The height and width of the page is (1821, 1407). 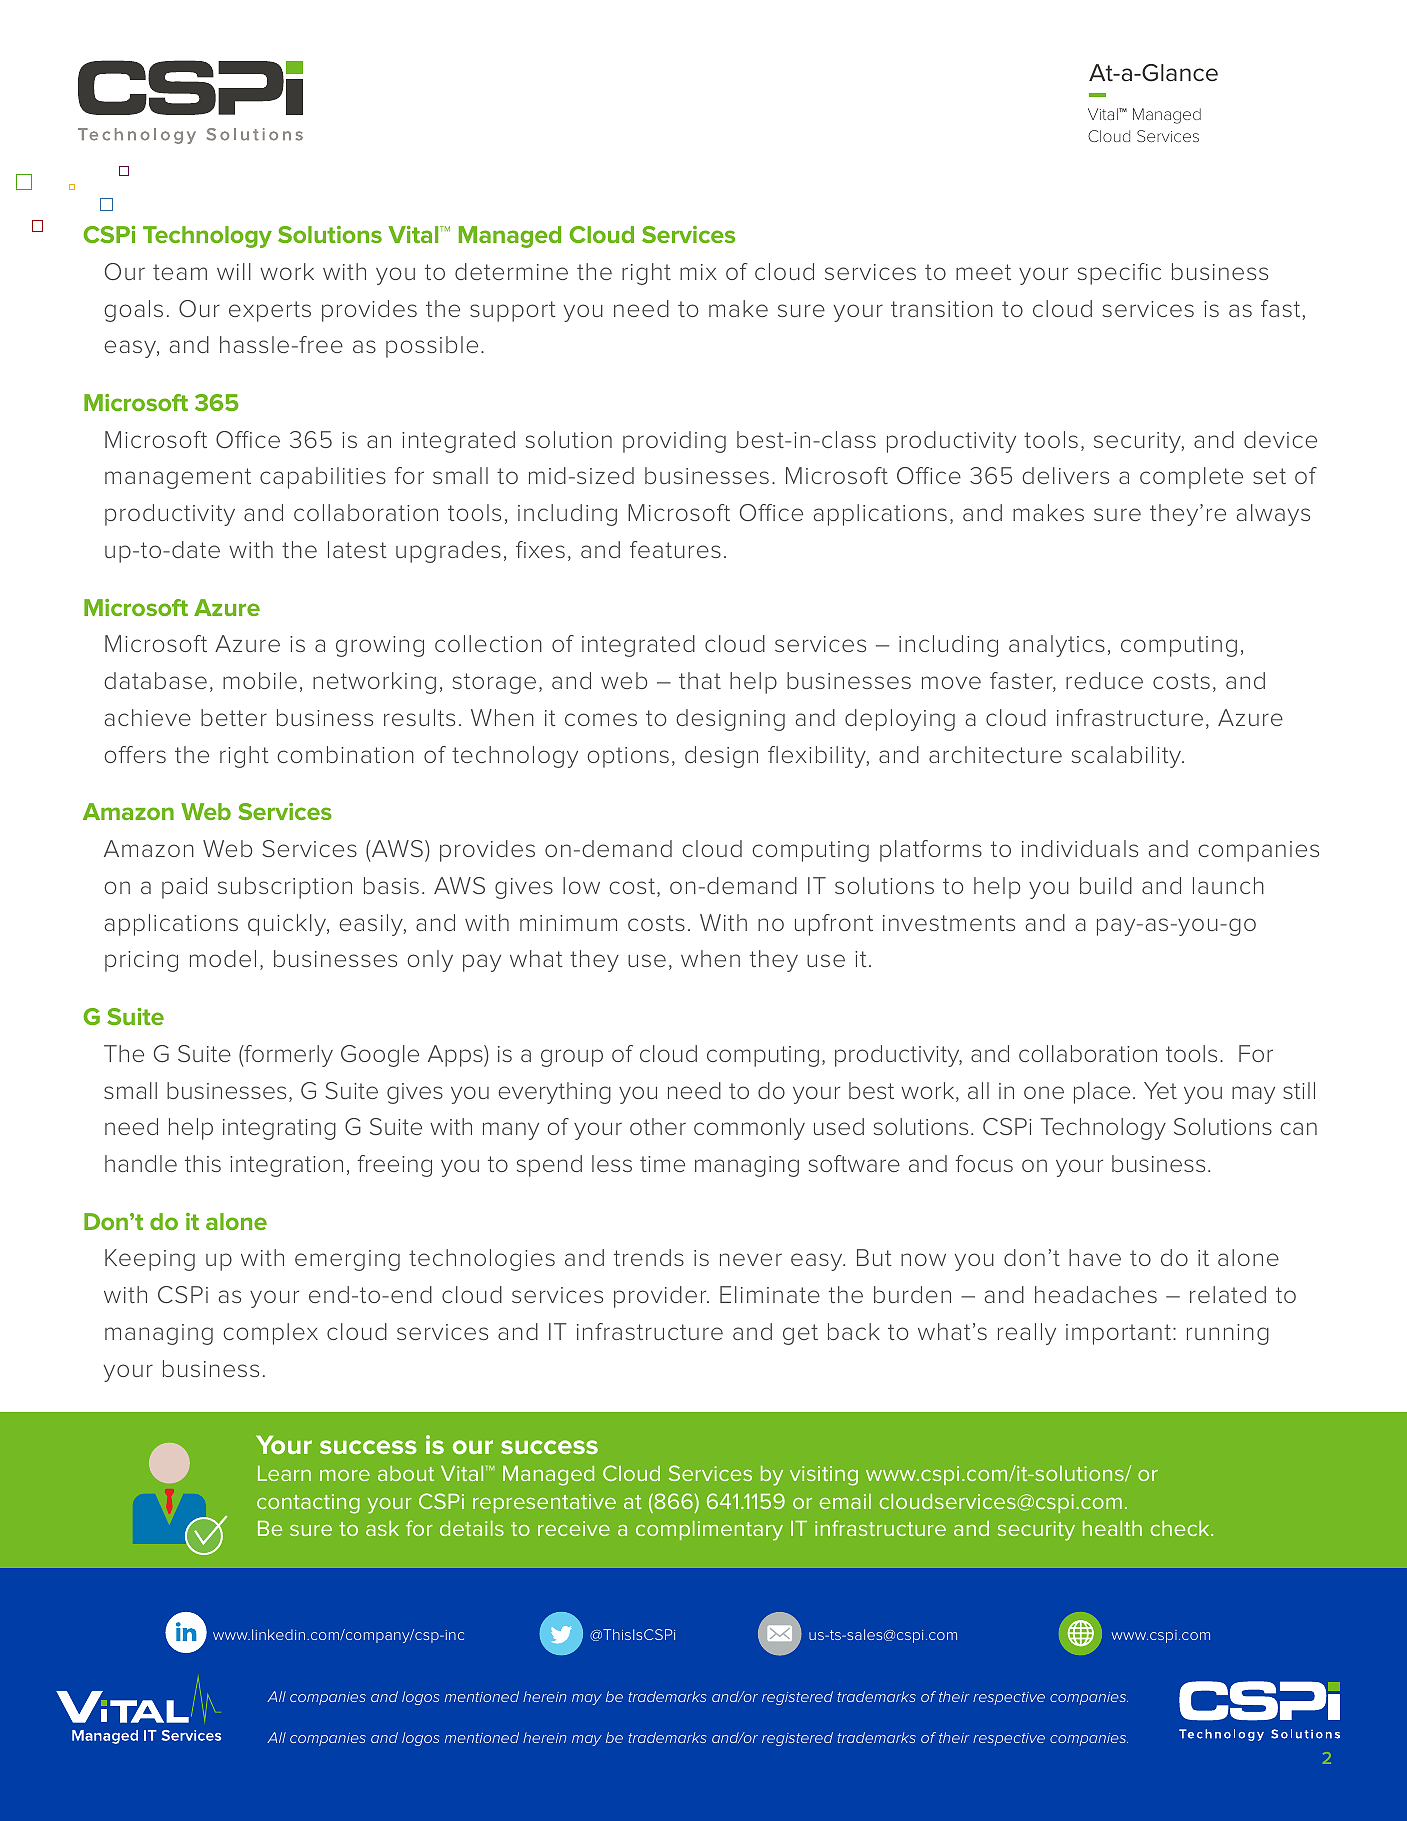 What do you see at coordinates (285, 888) in the page?
I see `subscription` at bounding box center [285, 888].
